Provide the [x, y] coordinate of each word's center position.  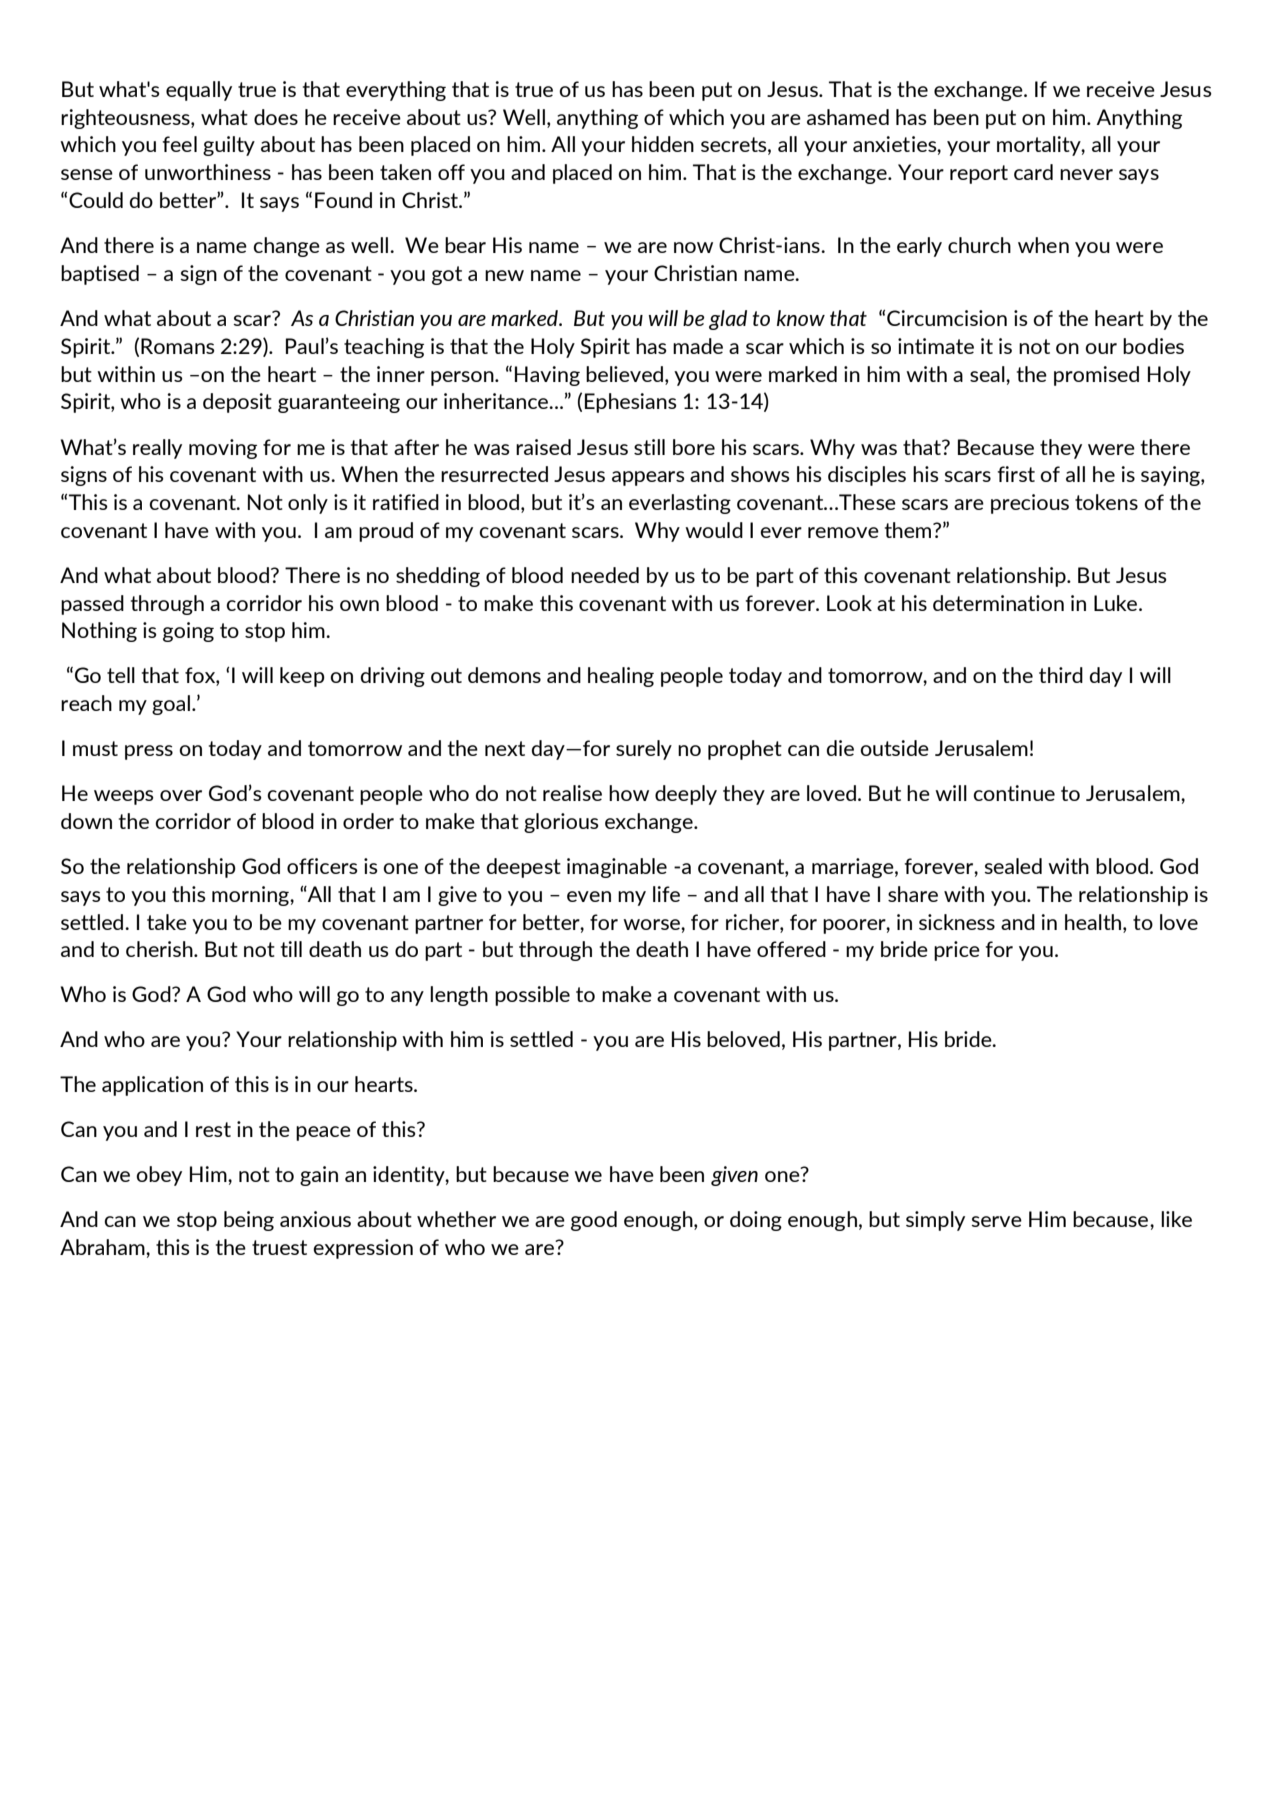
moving [223, 449]
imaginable [617, 868]
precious [1030, 504]
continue [1014, 793]
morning [251, 896]
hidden [663, 144]
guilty [229, 146]
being [249, 1221]
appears [648, 478]
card [1033, 172]
